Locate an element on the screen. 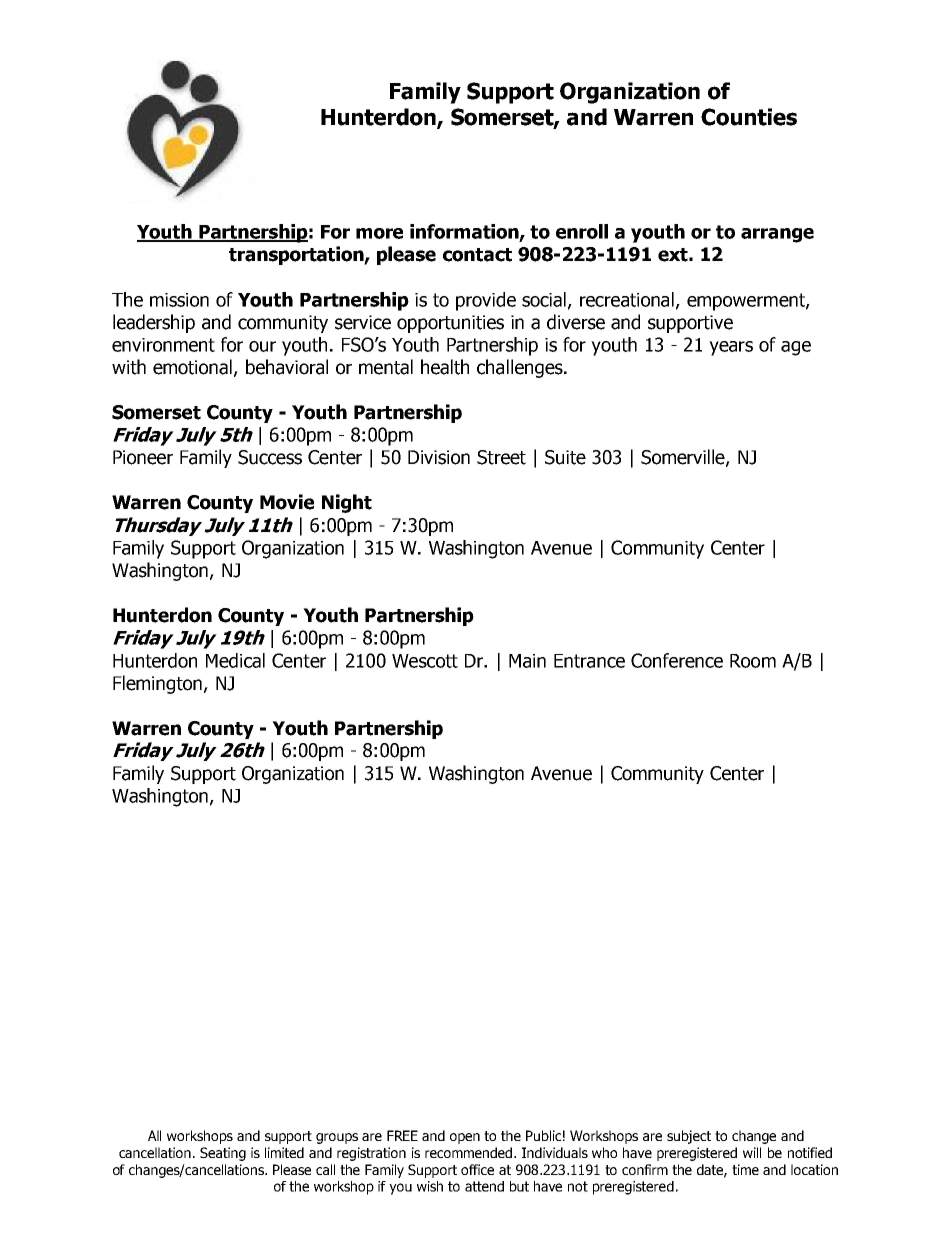 Image resolution: width=952 pixels, height=1233 pixels. Street is located at coordinates (501, 457).
